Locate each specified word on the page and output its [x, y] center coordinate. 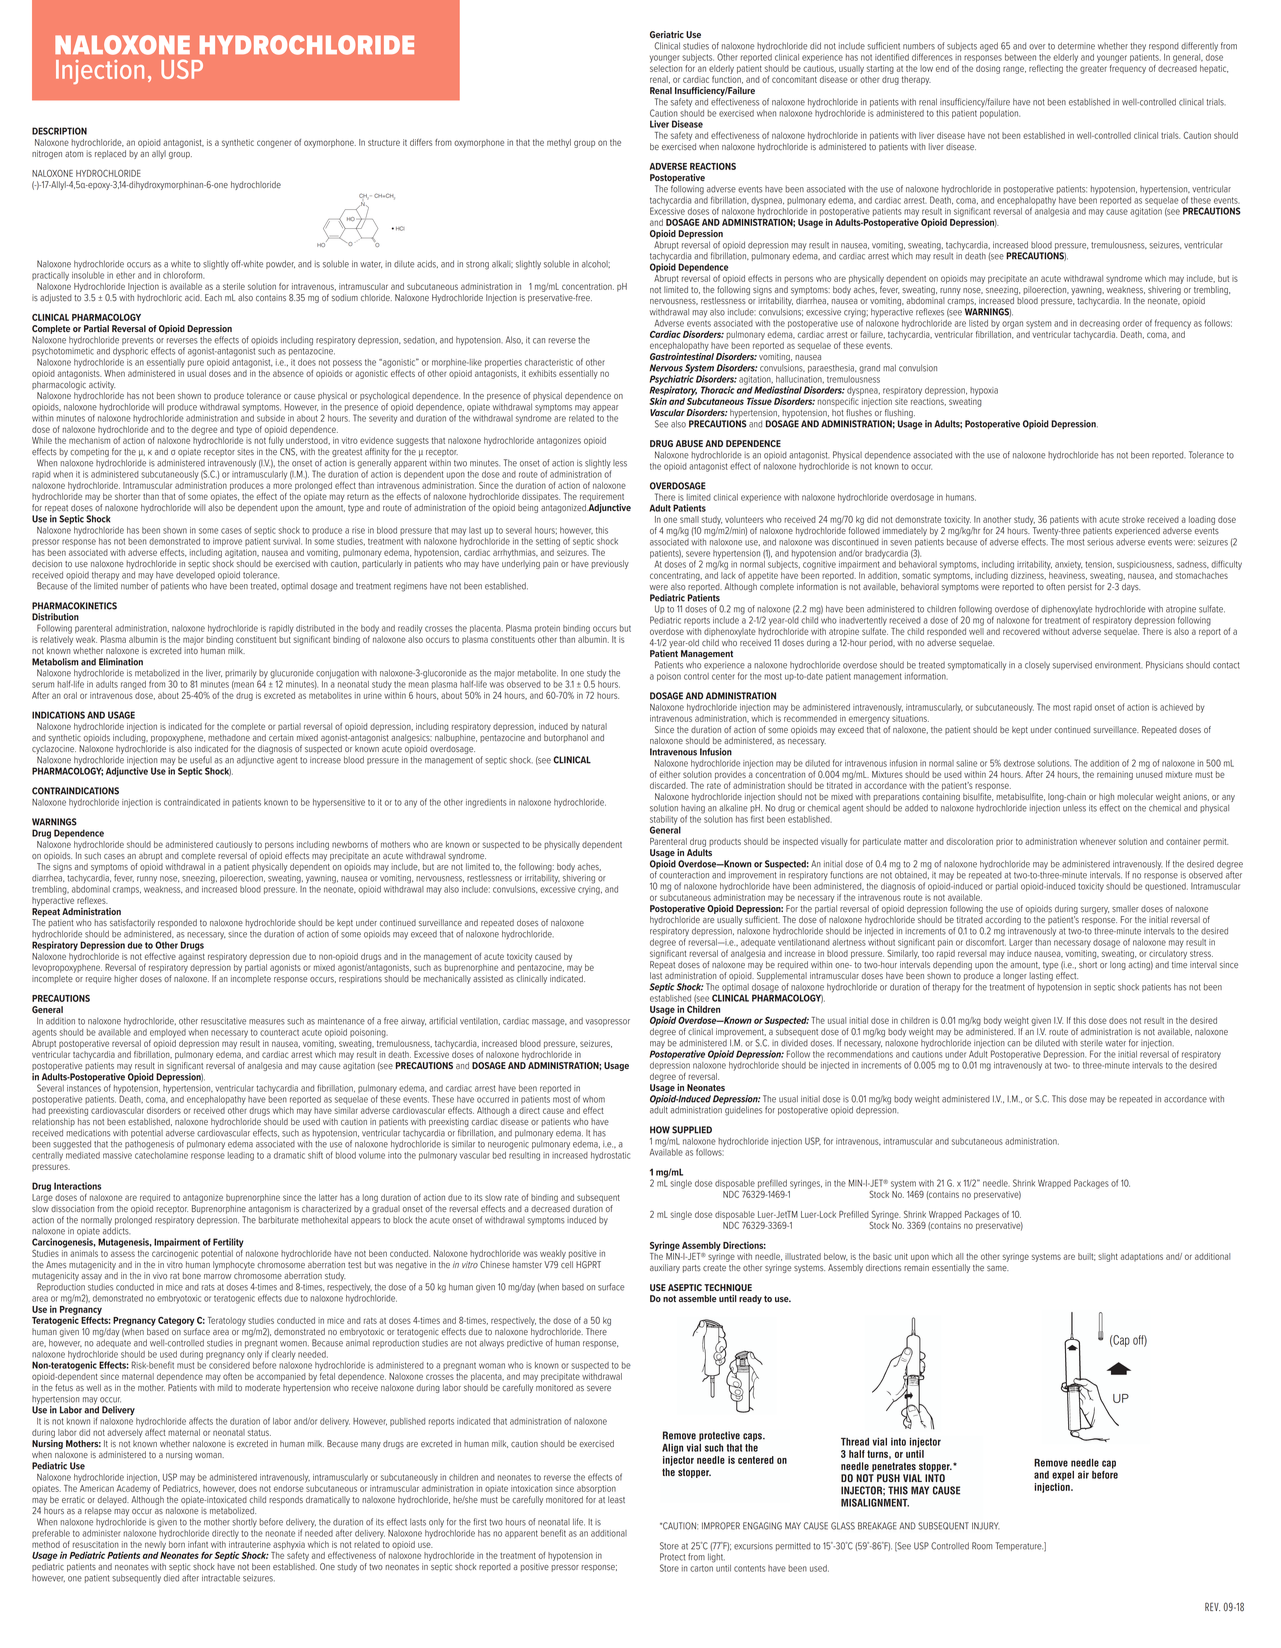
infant [198, 1544]
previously [610, 564]
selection [666, 67]
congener [274, 144]
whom [594, 1099]
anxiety [1069, 565]
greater [1093, 70]
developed [195, 575]
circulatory [1168, 953]
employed [168, 1033]
